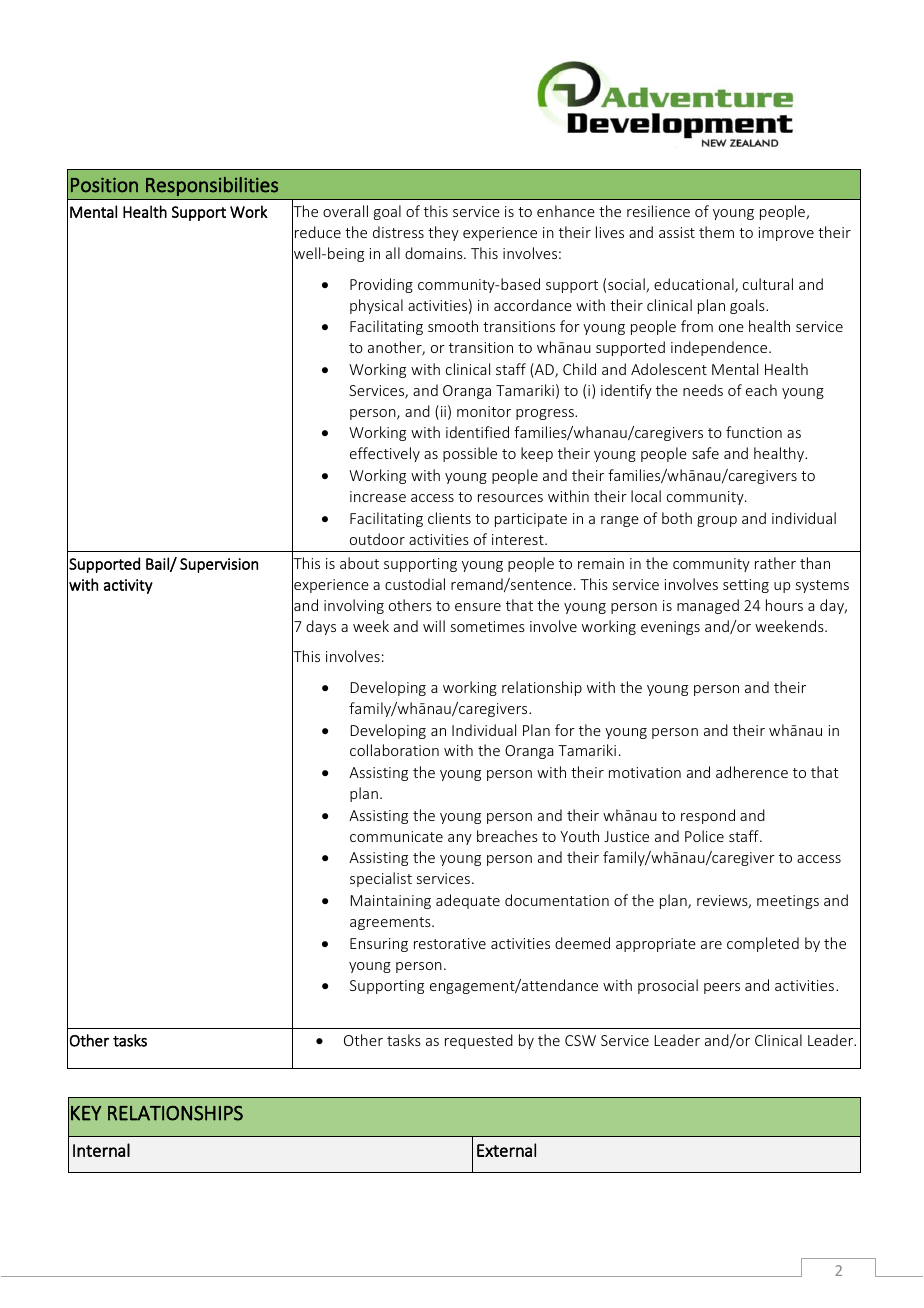 Image resolution: width=924 pixels, height=1308 pixels. Describe the element at coordinates (219, 565) in the image. I see `Supervision` at that location.
